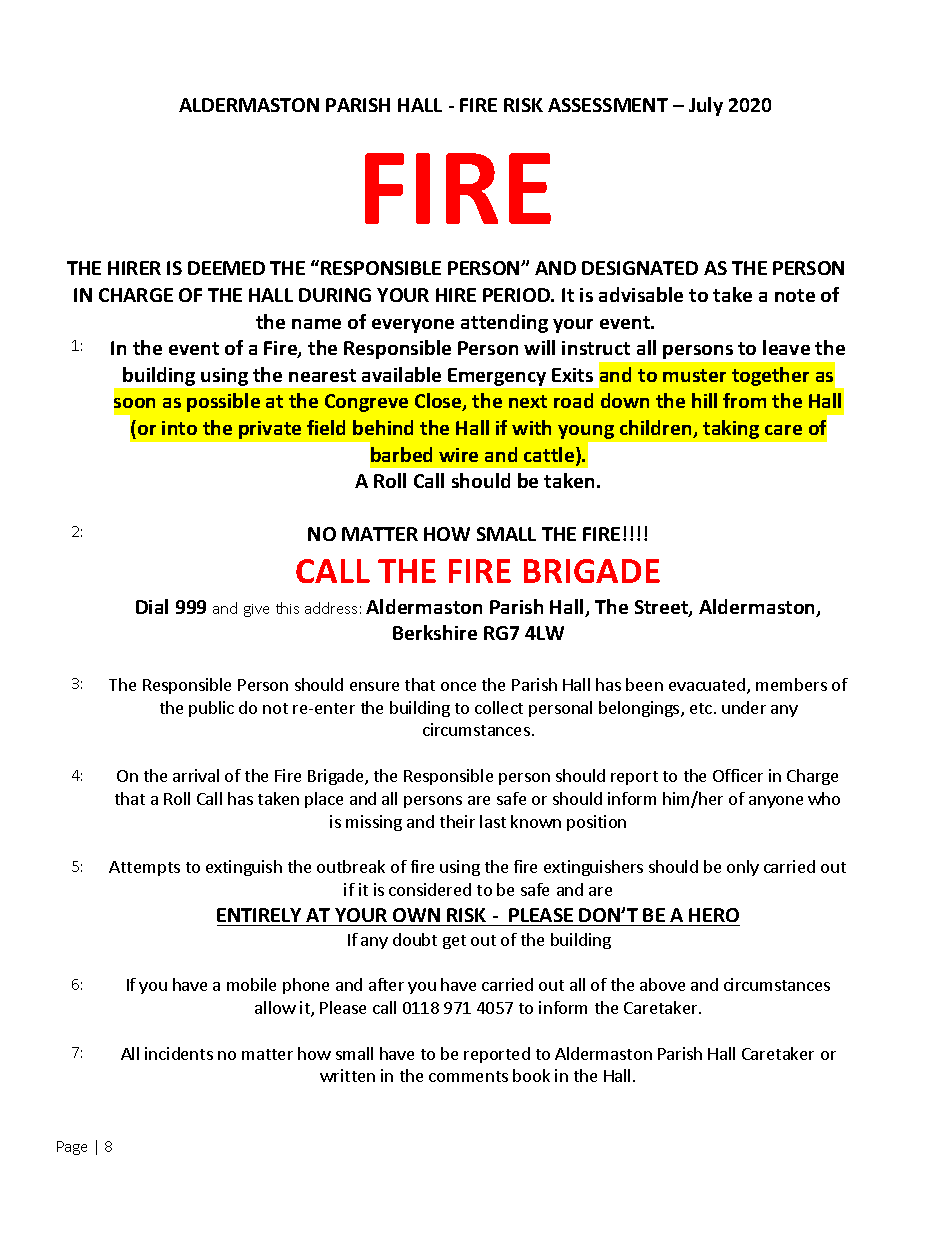 This image has width=952, height=1233. What do you see at coordinates (458, 686) in the image?
I see `once` at bounding box center [458, 686].
